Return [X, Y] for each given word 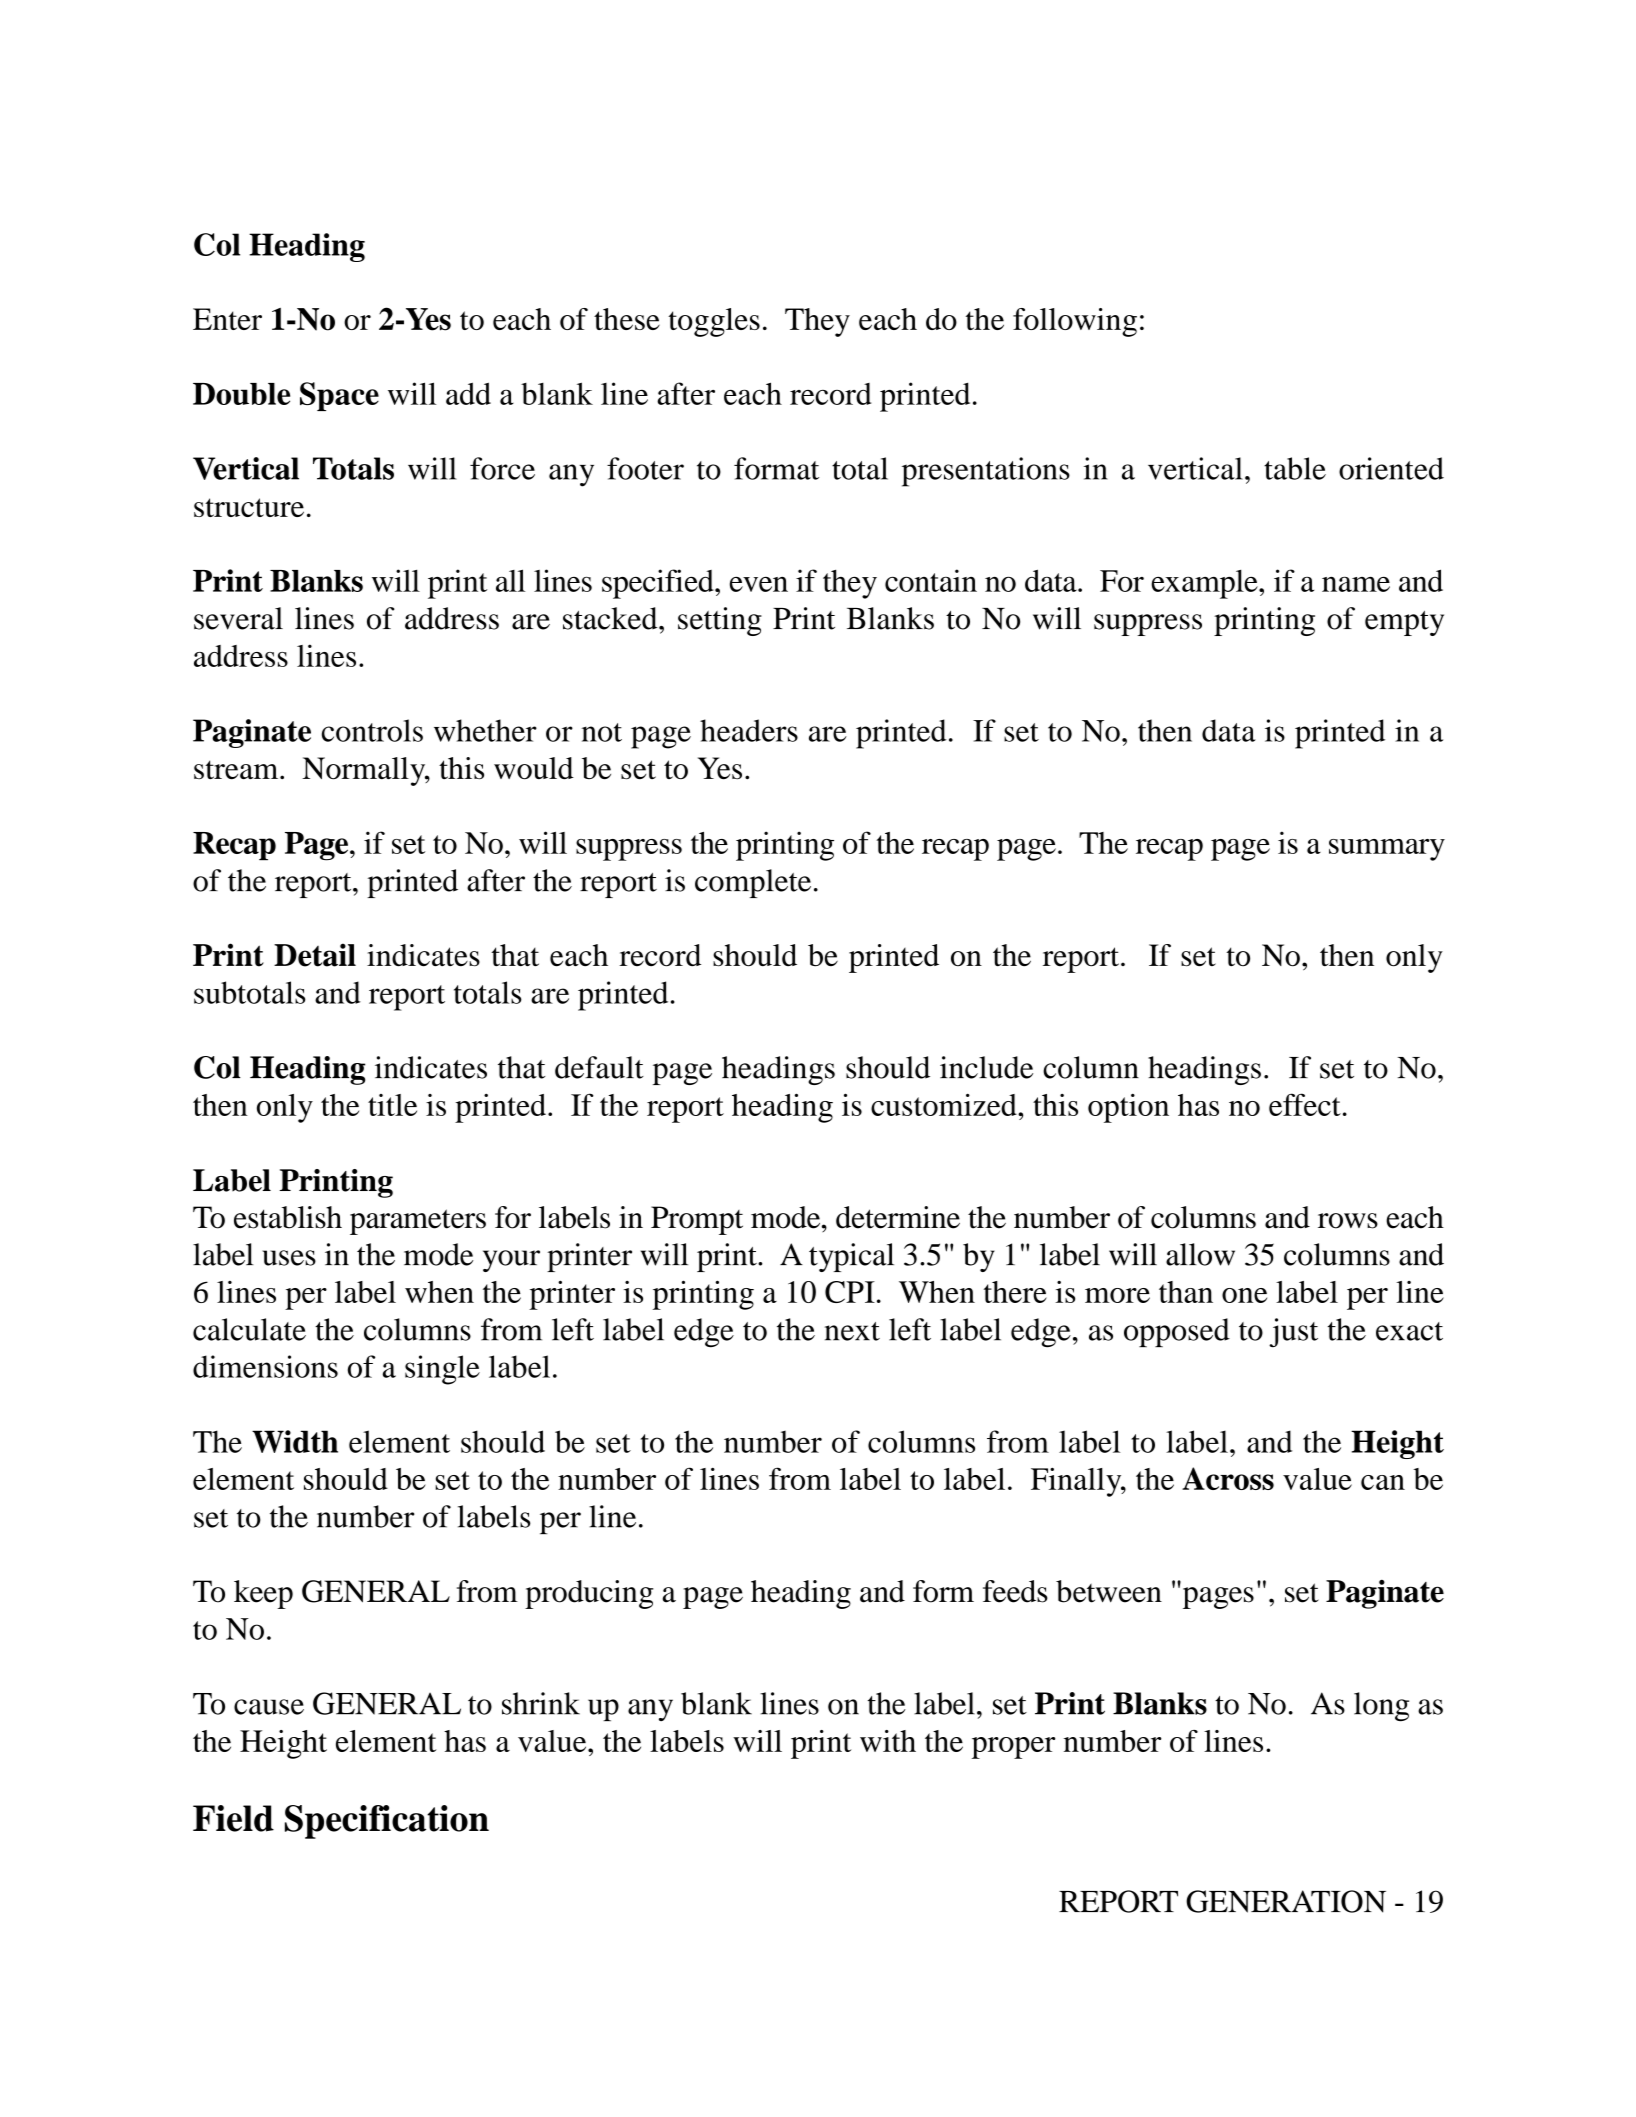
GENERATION [1286, 1901]
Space [339, 396]
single [442, 1370]
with [888, 1741]
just [1293, 1332]
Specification [387, 1822]
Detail [315, 955]
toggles [714, 322]
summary [1387, 850]
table [1295, 468]
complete [753, 883]
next [852, 1331]
